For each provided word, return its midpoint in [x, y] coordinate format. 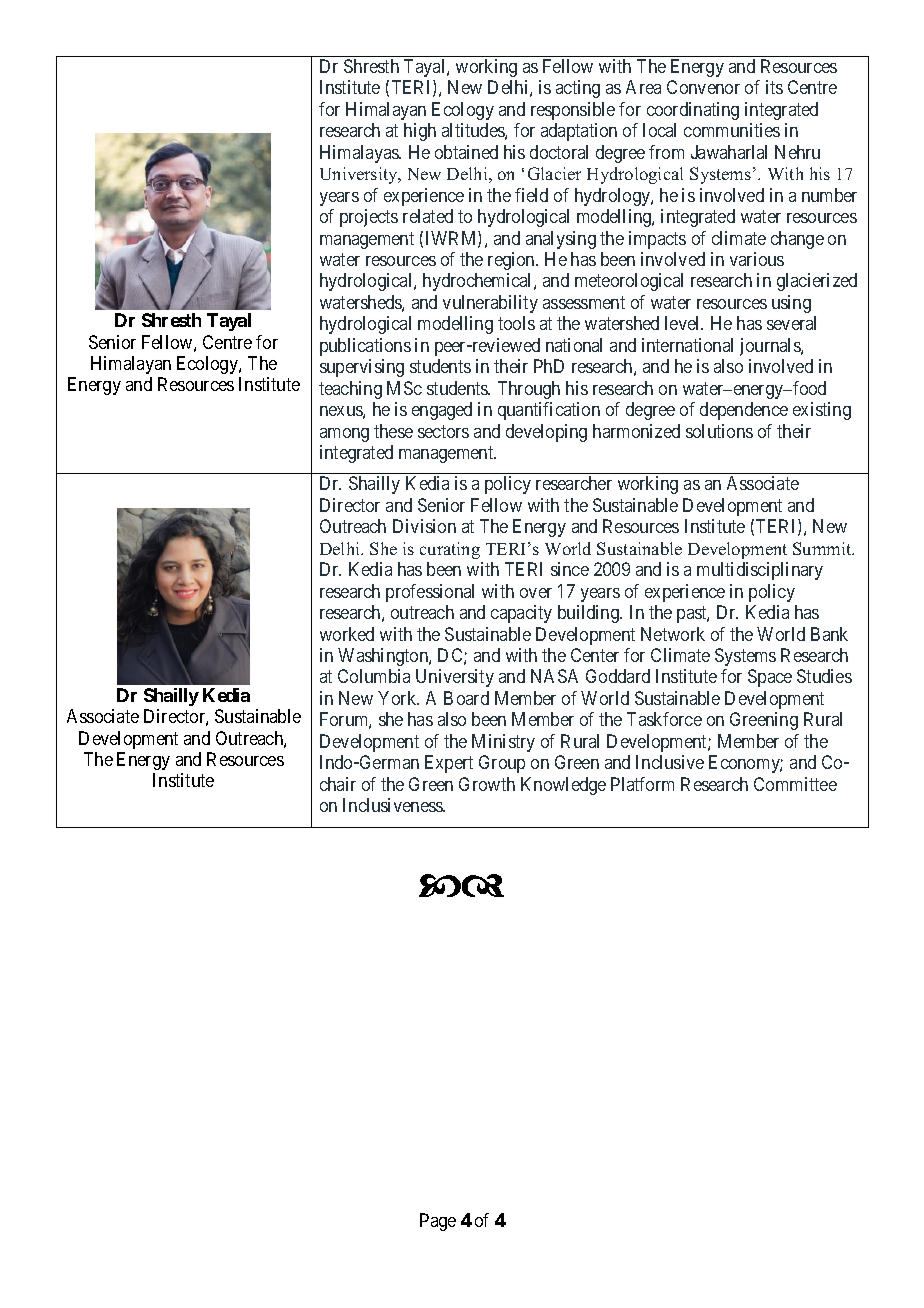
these [393, 431]
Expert [449, 764]
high [420, 132]
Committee [795, 784]
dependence [744, 411]
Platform [642, 784]
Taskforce [664, 719]
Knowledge [563, 786]
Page [438, 1222]
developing [546, 433]
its [774, 87]
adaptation [579, 132]
